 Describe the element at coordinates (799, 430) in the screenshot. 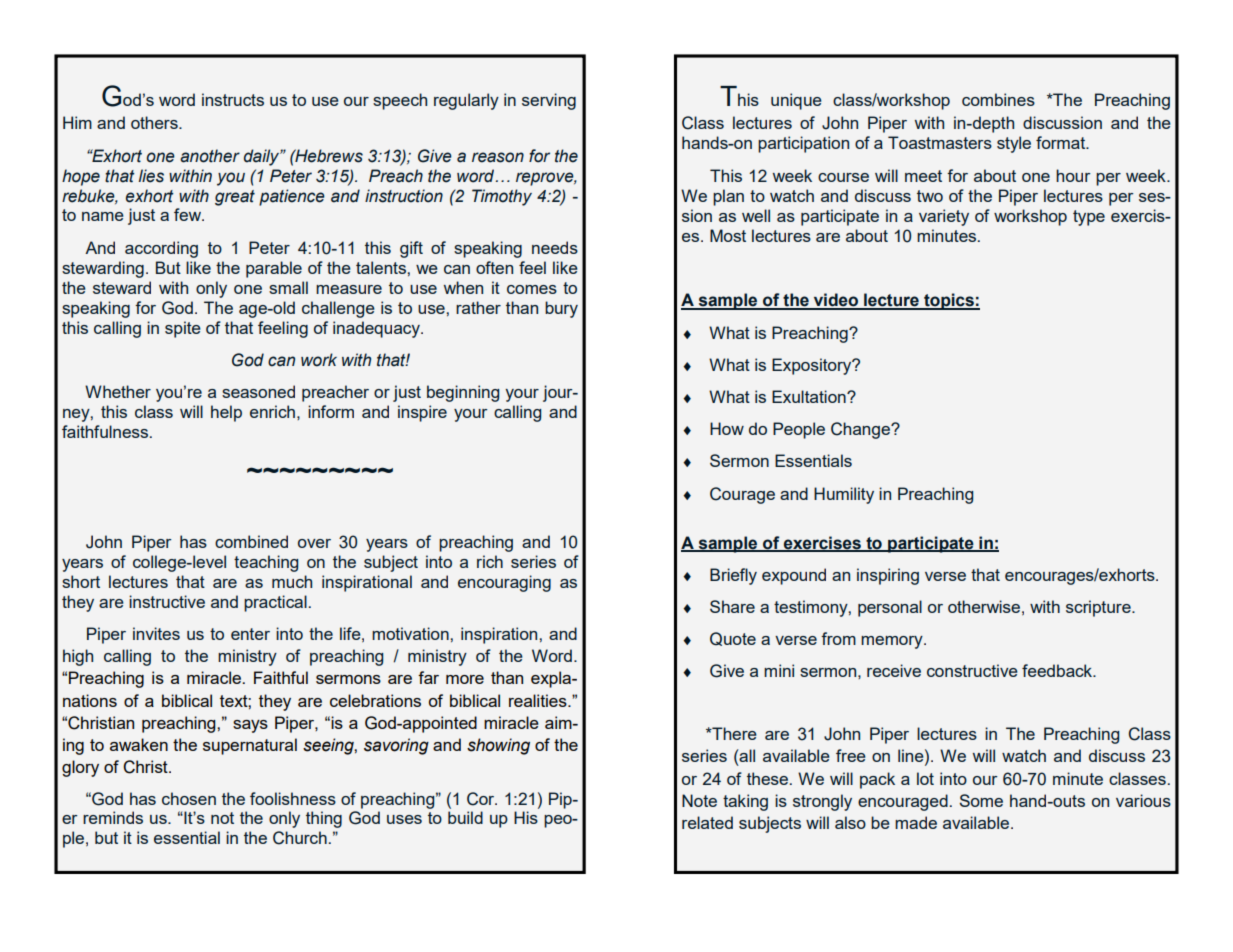

I see `People` at that location.
